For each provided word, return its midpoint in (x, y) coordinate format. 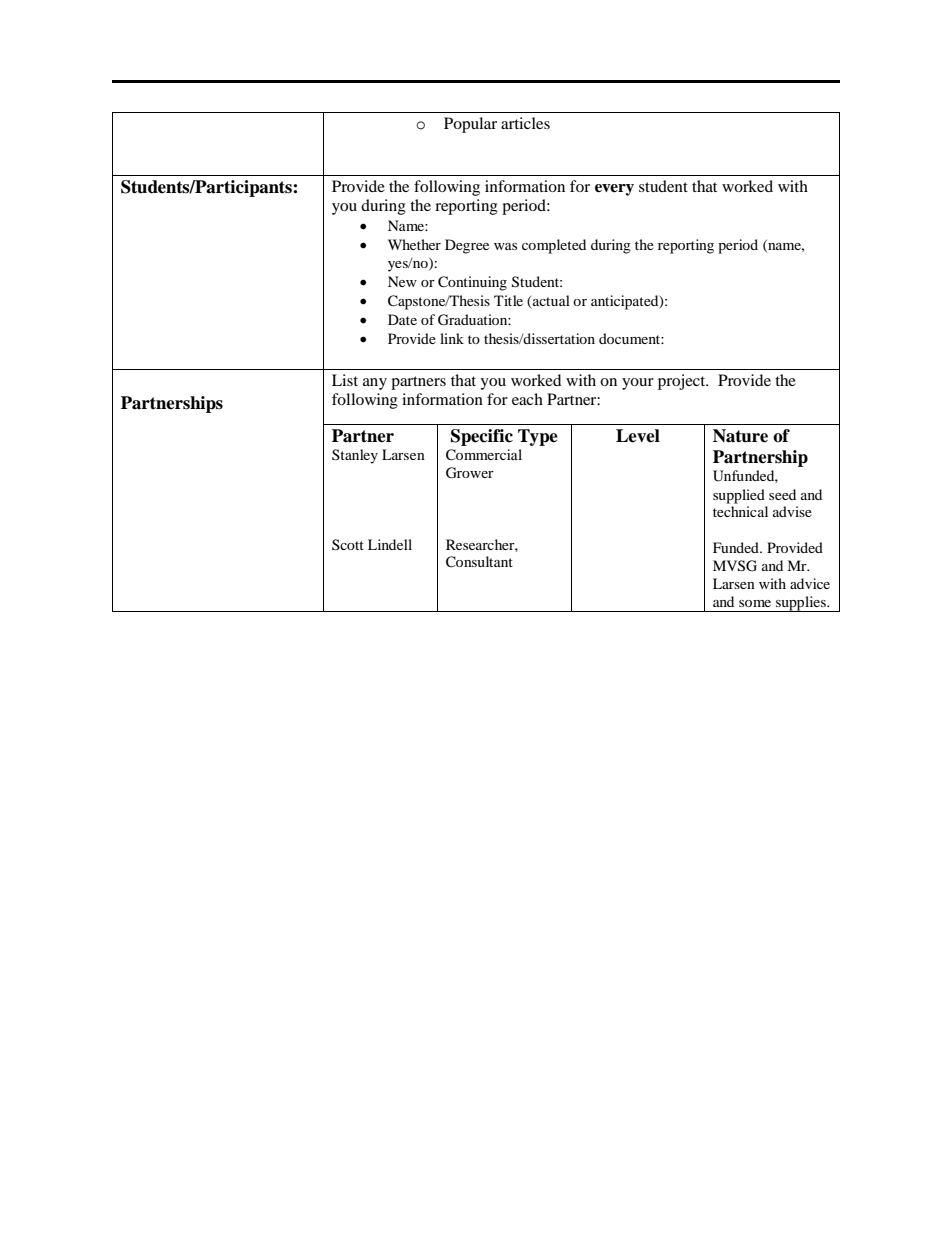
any (375, 384)
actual (550, 300)
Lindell (390, 544)
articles (525, 123)
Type (538, 437)
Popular (470, 125)
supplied (739, 496)
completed (554, 246)
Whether (414, 244)
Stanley (355, 456)
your (638, 384)
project (683, 382)
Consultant (479, 562)
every (614, 190)
